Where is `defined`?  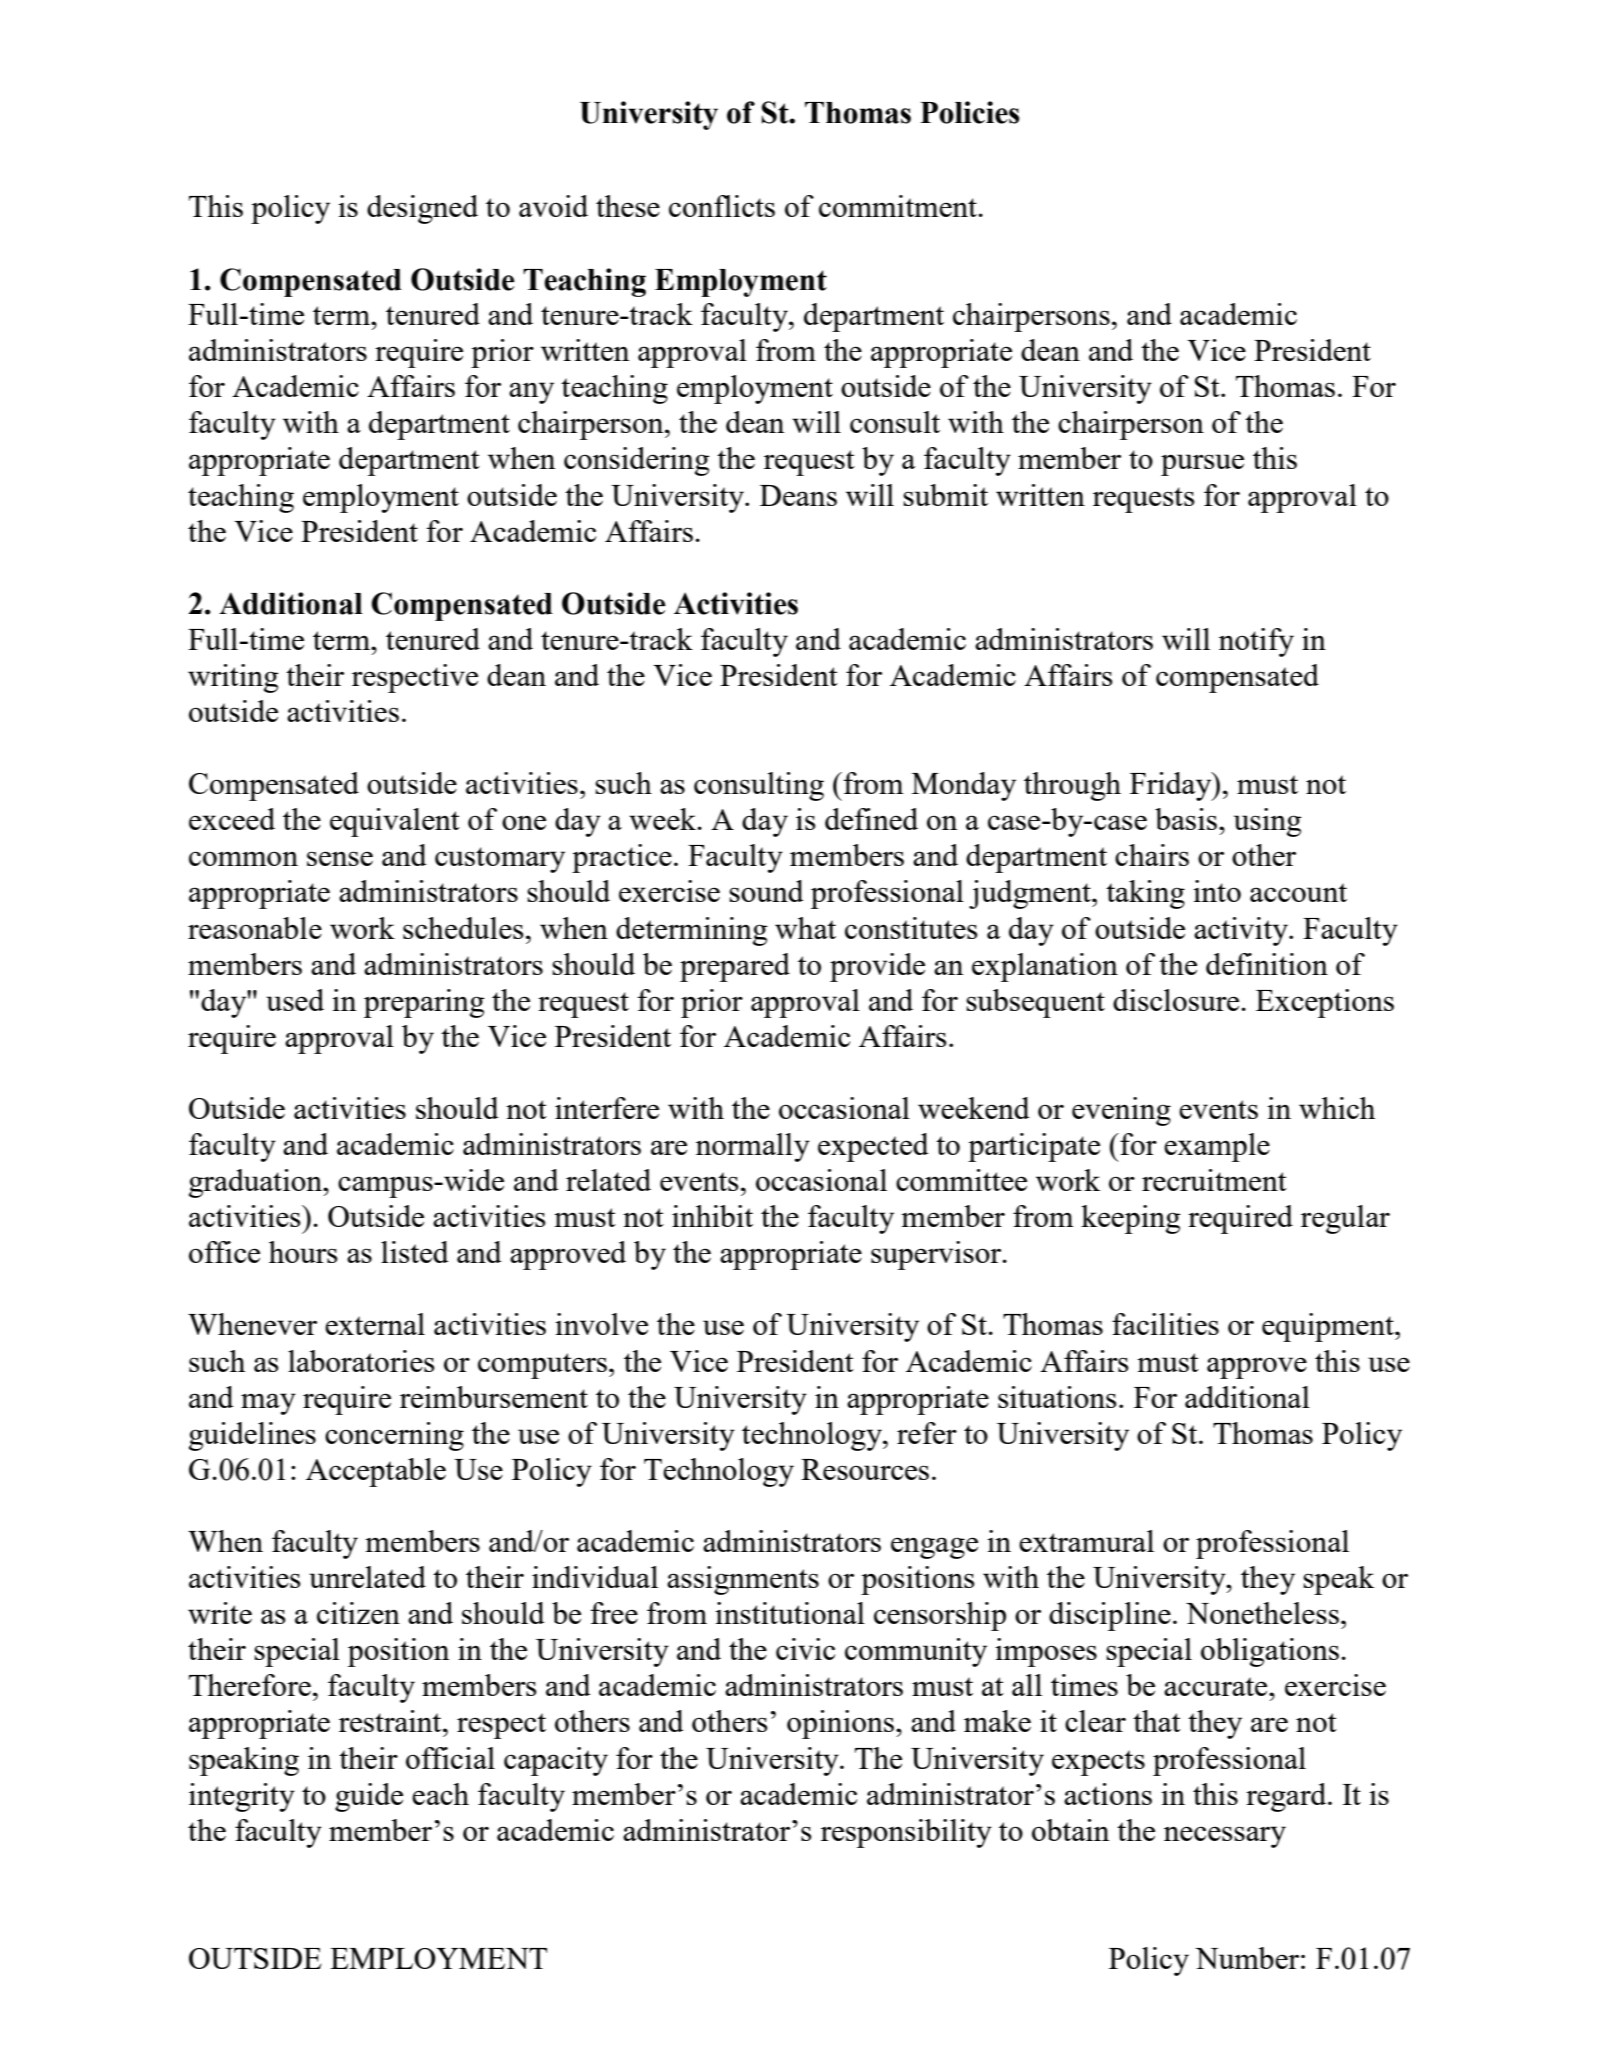
defined is located at coordinates (871, 819).
